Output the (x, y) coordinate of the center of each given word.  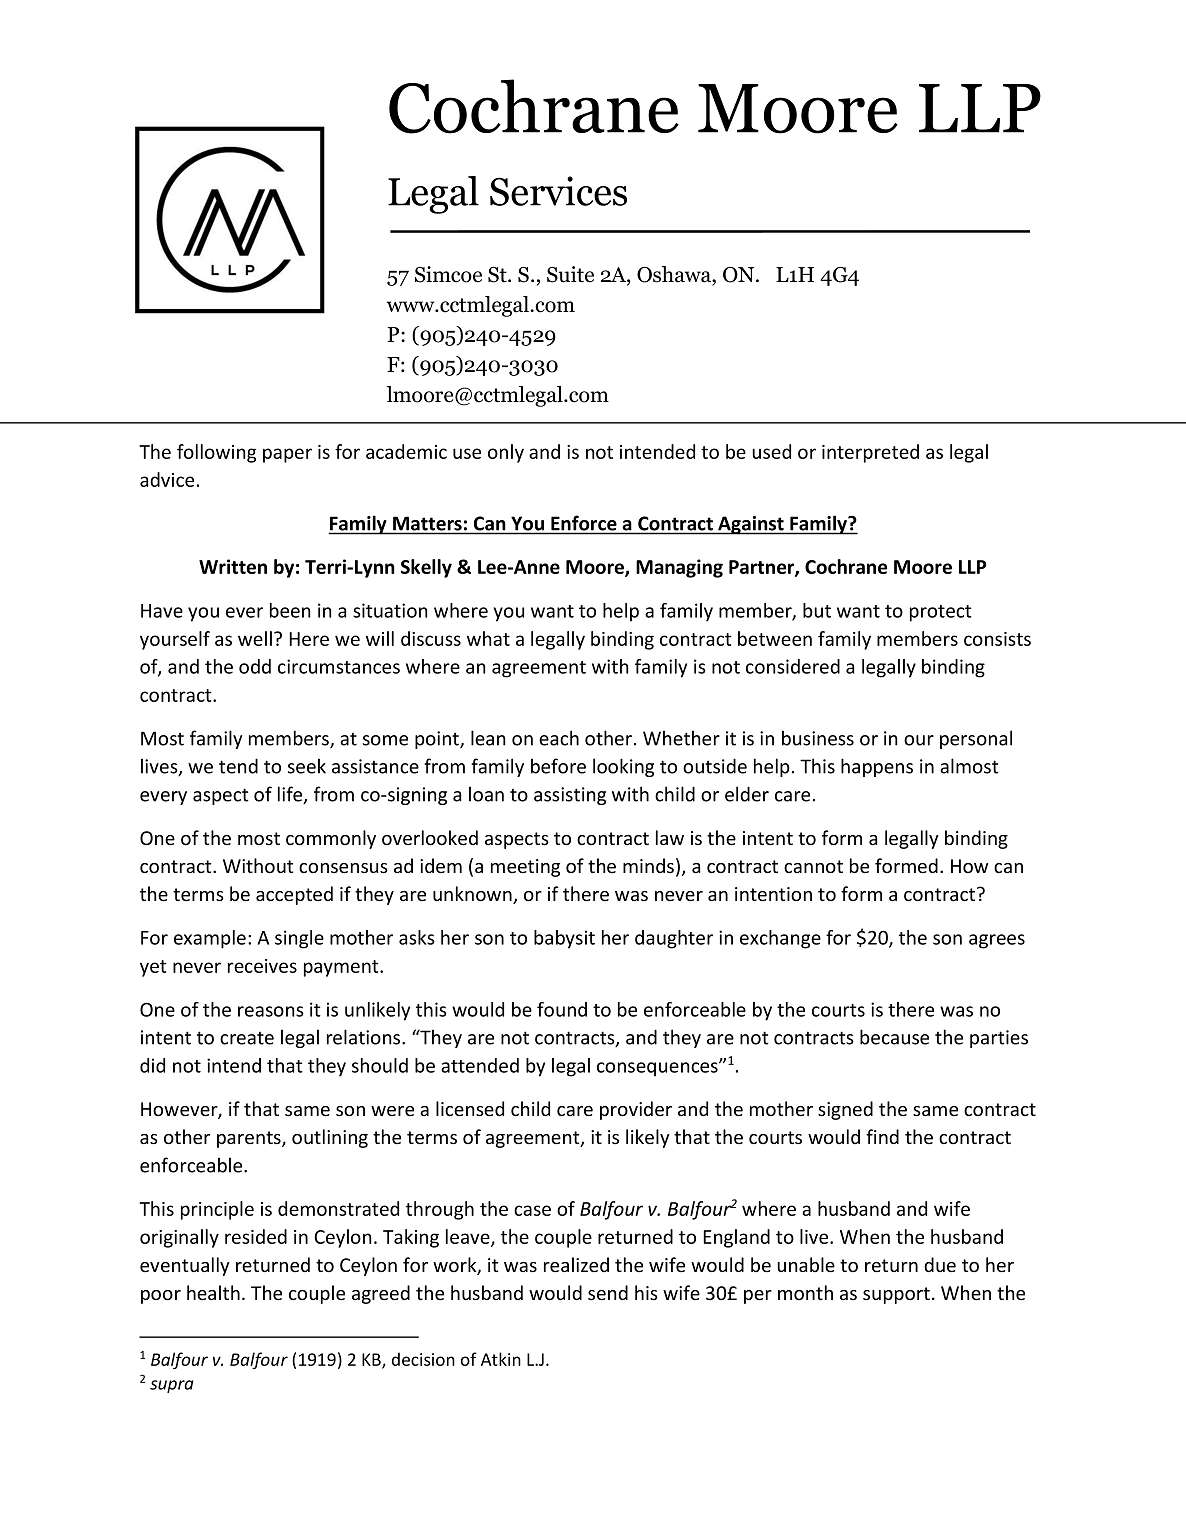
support (896, 1295)
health (213, 1293)
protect (941, 613)
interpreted (870, 453)
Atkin (501, 1359)
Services (558, 191)
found (562, 1009)
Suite (570, 274)
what (488, 638)
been (290, 610)
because (894, 1037)
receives (262, 966)
